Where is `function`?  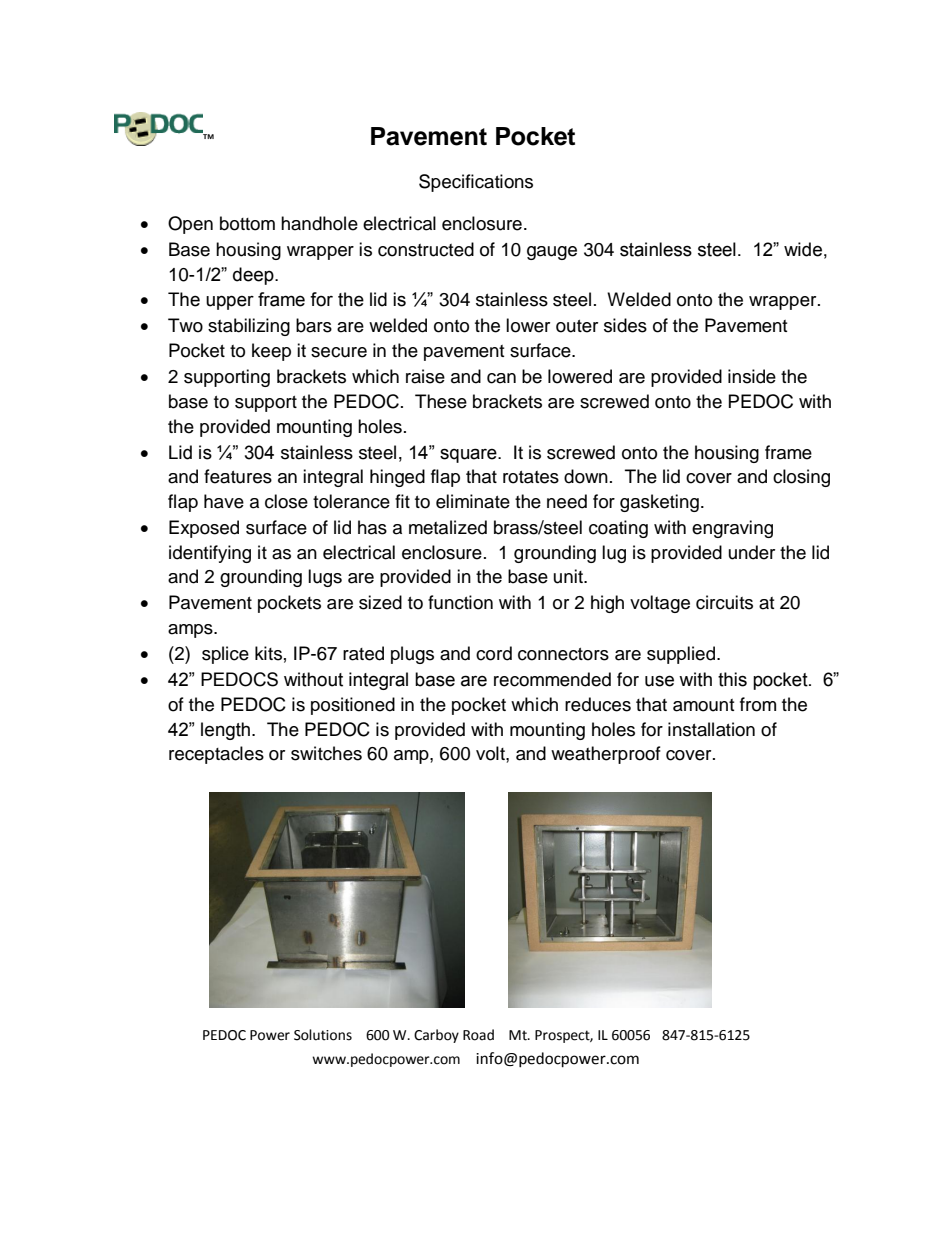
function is located at coordinates (460, 602).
